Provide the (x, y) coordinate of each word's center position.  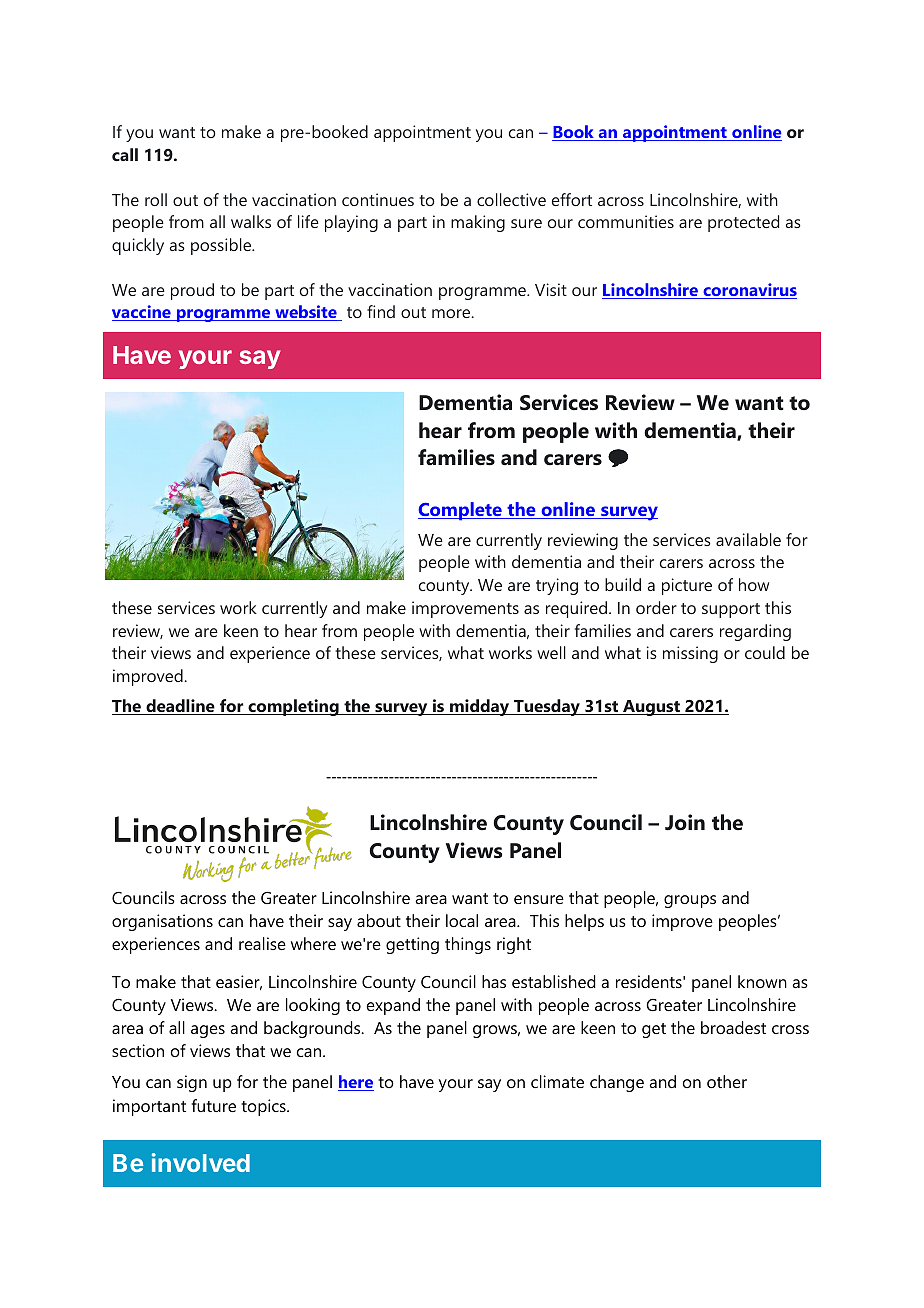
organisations (162, 922)
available (748, 539)
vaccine (142, 313)
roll (156, 199)
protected (743, 223)
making (478, 223)
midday (480, 707)
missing (690, 654)
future (214, 1105)
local (462, 920)
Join (685, 822)
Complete (461, 511)
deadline (180, 707)
